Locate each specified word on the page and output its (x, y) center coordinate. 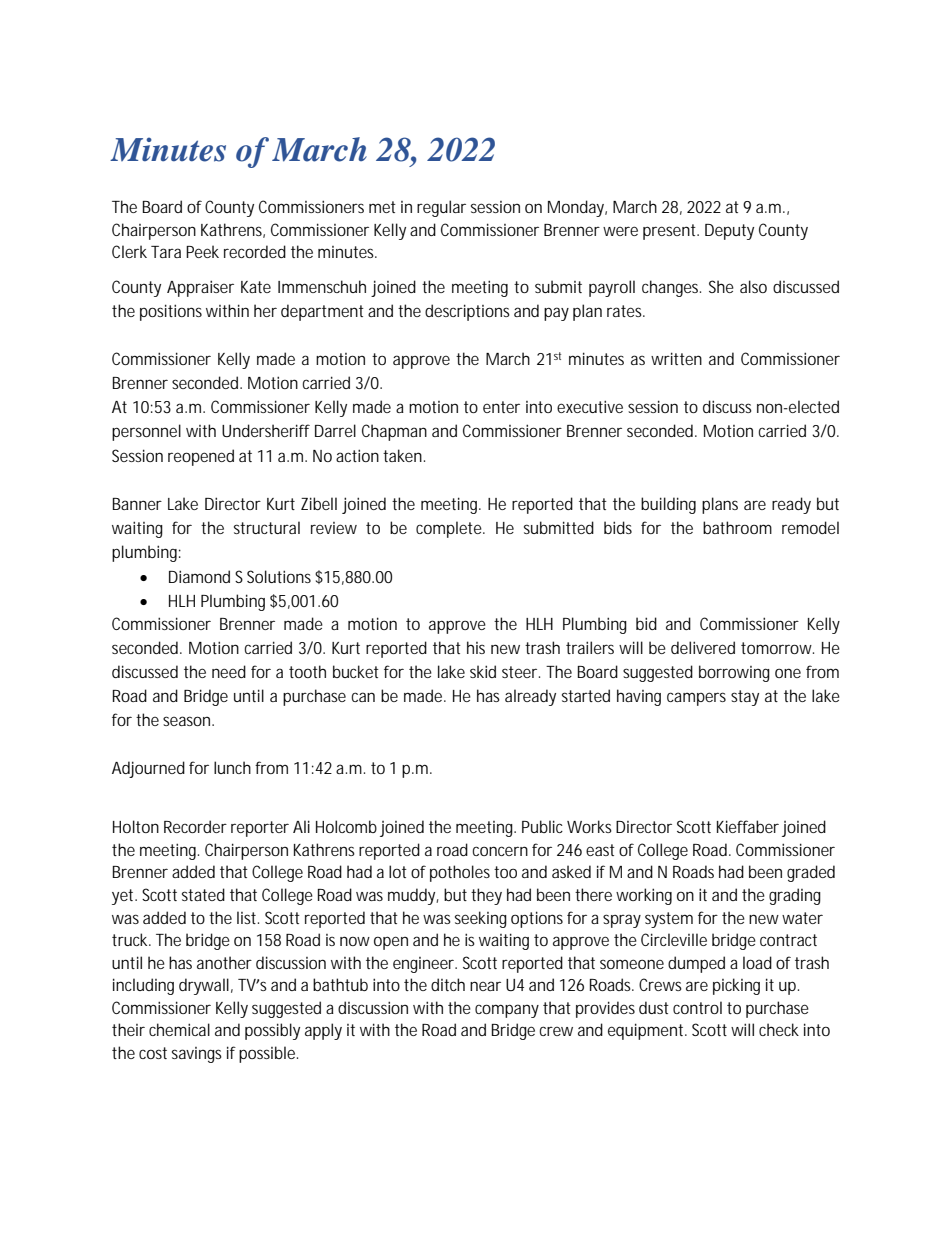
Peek (202, 251)
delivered (703, 647)
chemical (179, 1029)
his (476, 647)
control (697, 1007)
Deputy (729, 232)
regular (441, 208)
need (229, 671)
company (507, 1011)
